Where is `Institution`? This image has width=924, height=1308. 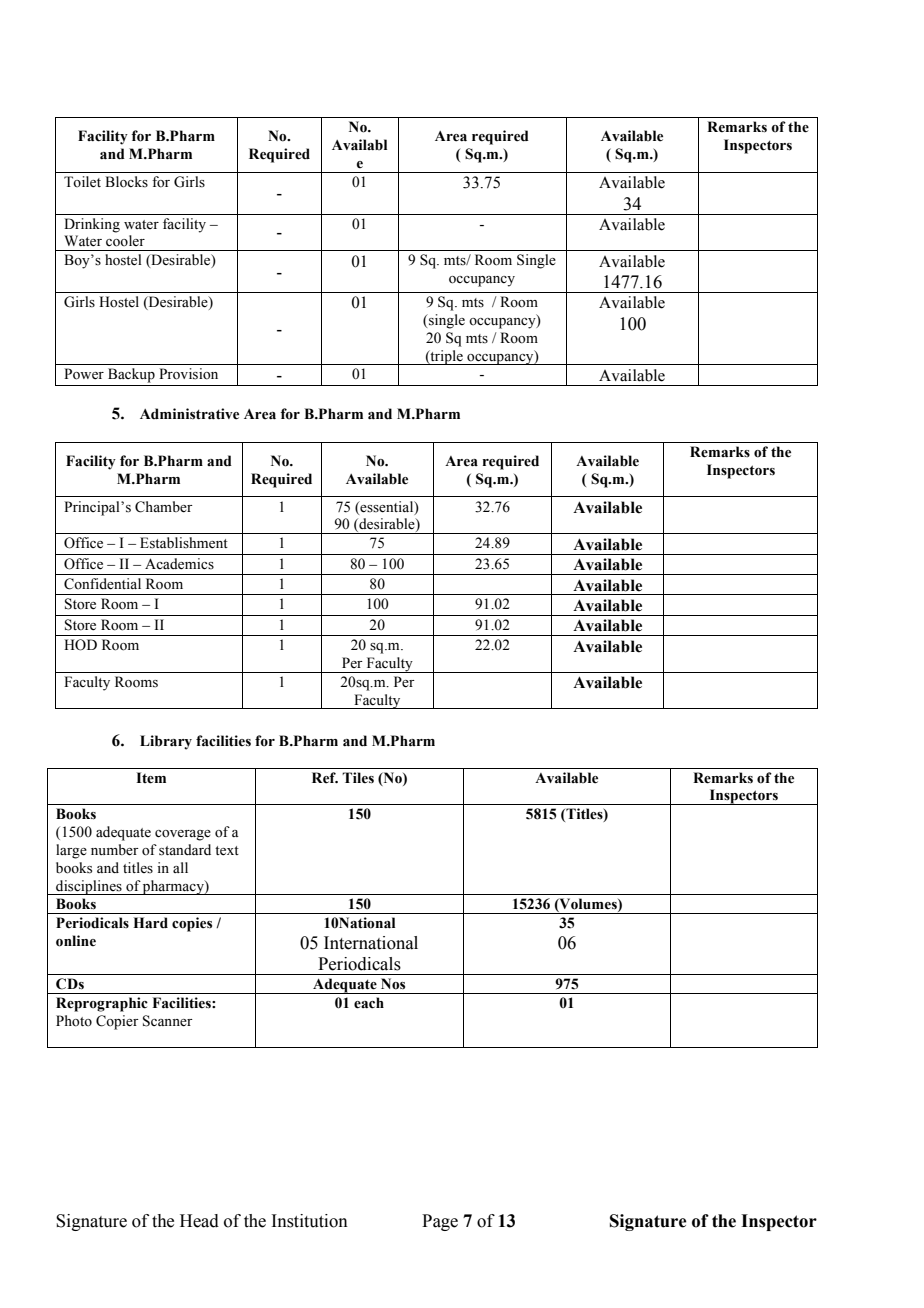 Institution is located at coordinates (309, 1221).
